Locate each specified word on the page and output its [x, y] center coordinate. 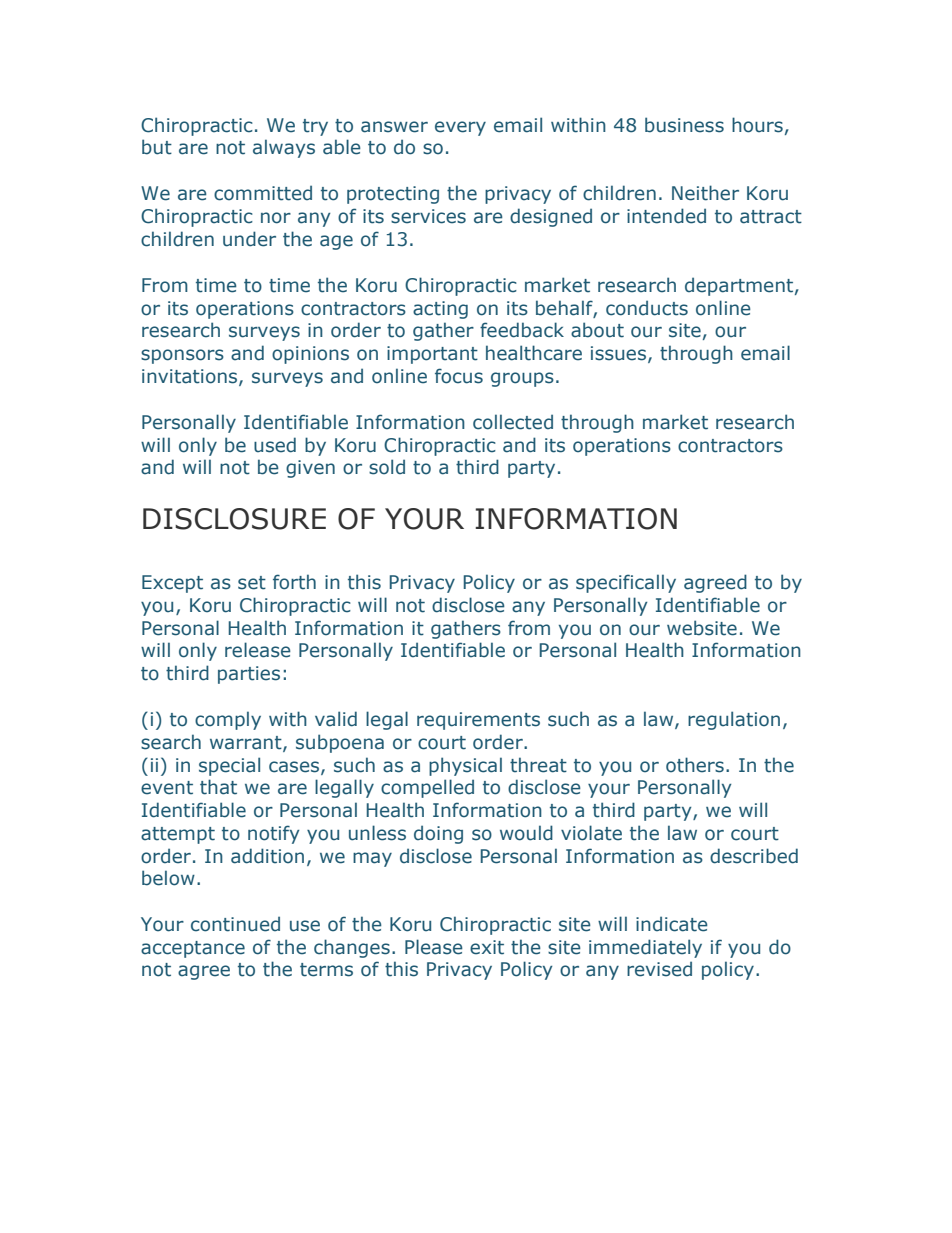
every [460, 128]
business [684, 125]
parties [249, 675]
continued [235, 924]
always [284, 148]
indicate [672, 924]
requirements [478, 721]
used [275, 445]
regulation [734, 720]
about [597, 330]
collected [513, 422]
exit [487, 947]
